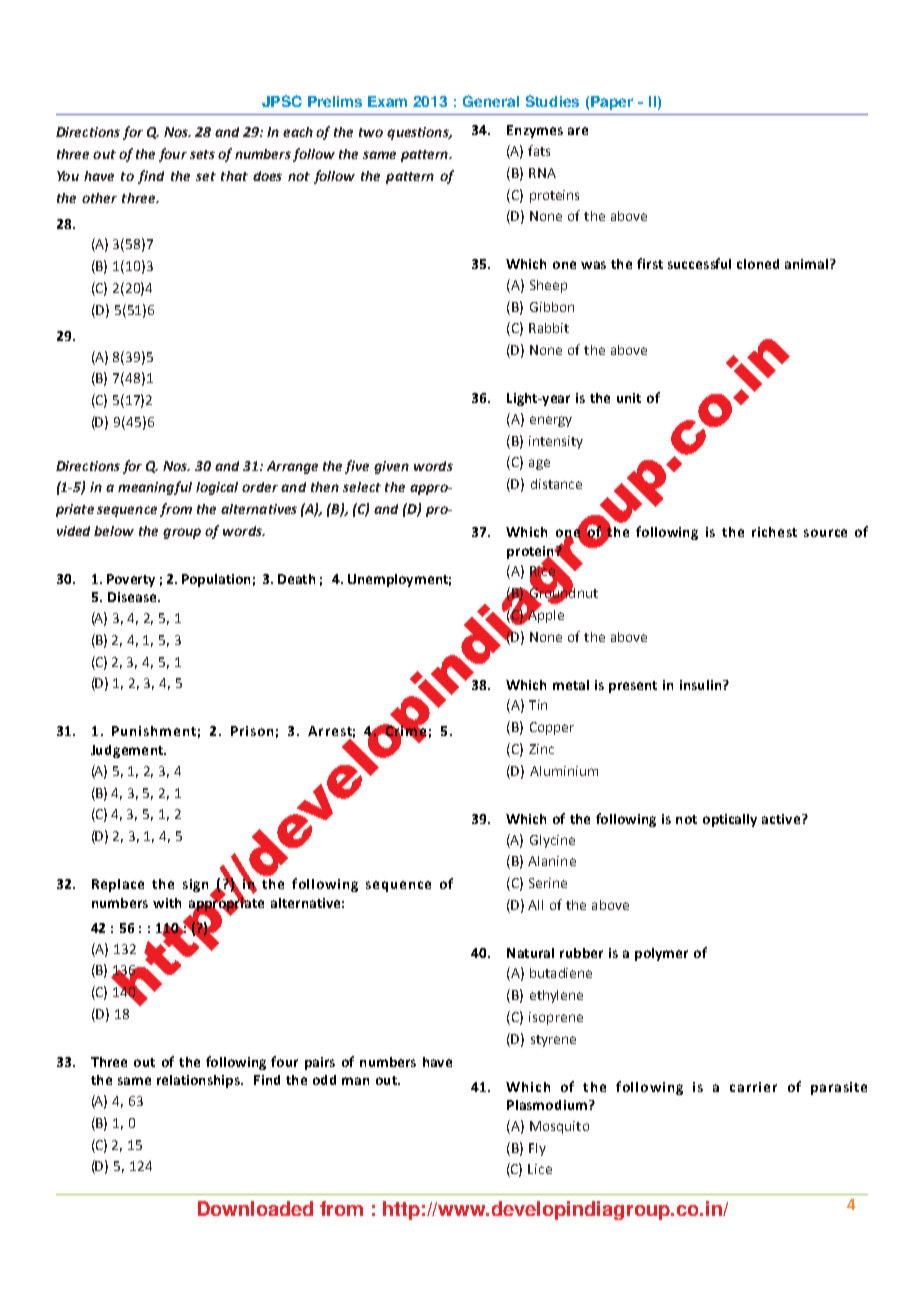 The width and height of the screenshot is (924, 1308). Describe the element at coordinates (612, 103) in the screenshot. I see `Paper` at that location.
